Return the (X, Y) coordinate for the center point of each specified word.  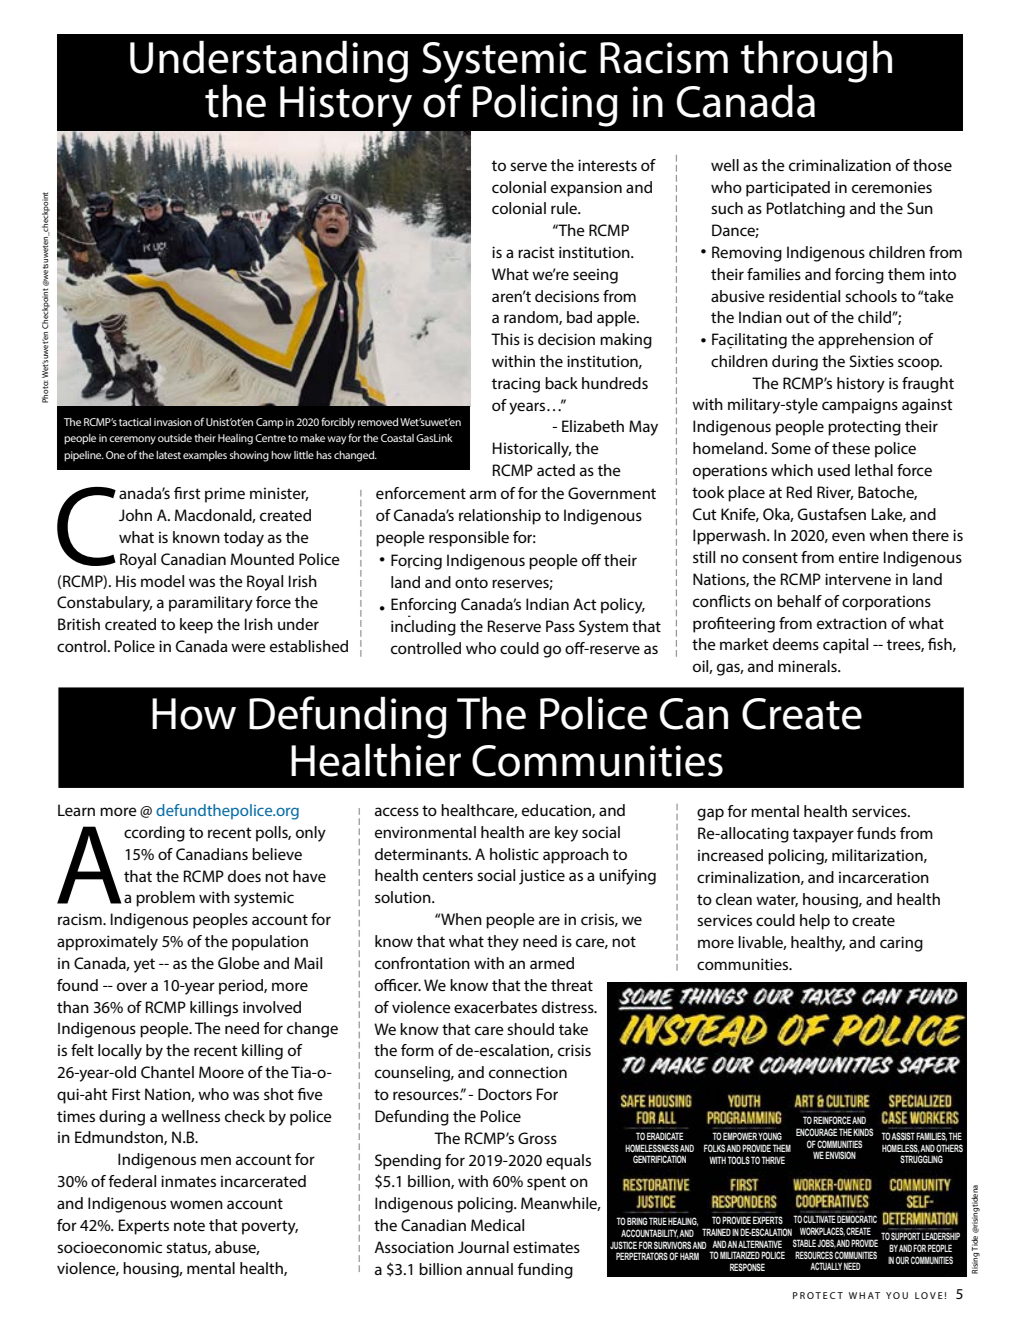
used (834, 470)
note (189, 1225)
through (816, 62)
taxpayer (823, 835)
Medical (497, 1225)
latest (168, 455)
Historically (532, 450)
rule (565, 208)
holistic (514, 854)
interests (607, 165)
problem (165, 899)
